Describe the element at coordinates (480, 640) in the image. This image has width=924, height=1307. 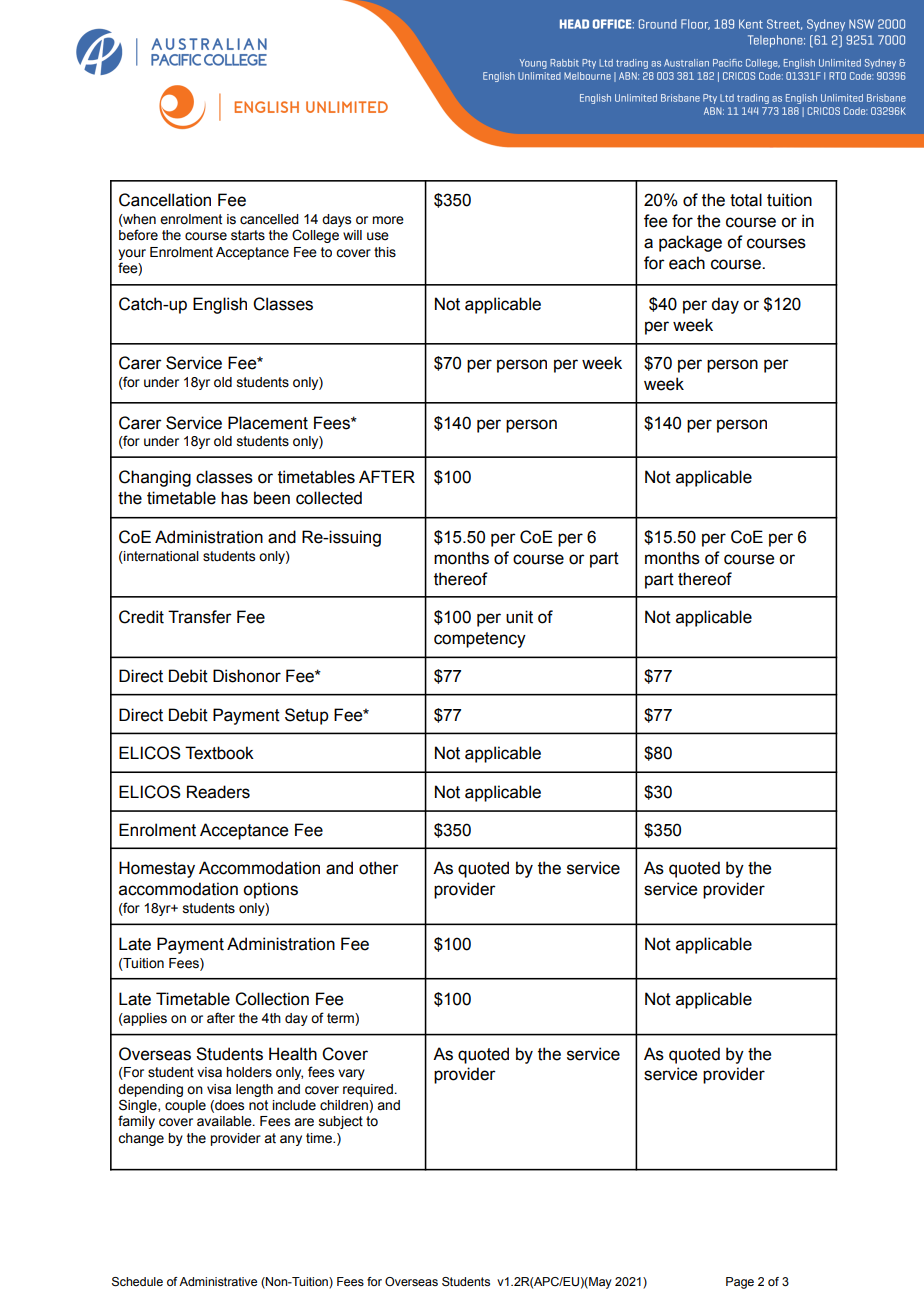
I see `competency` at that location.
